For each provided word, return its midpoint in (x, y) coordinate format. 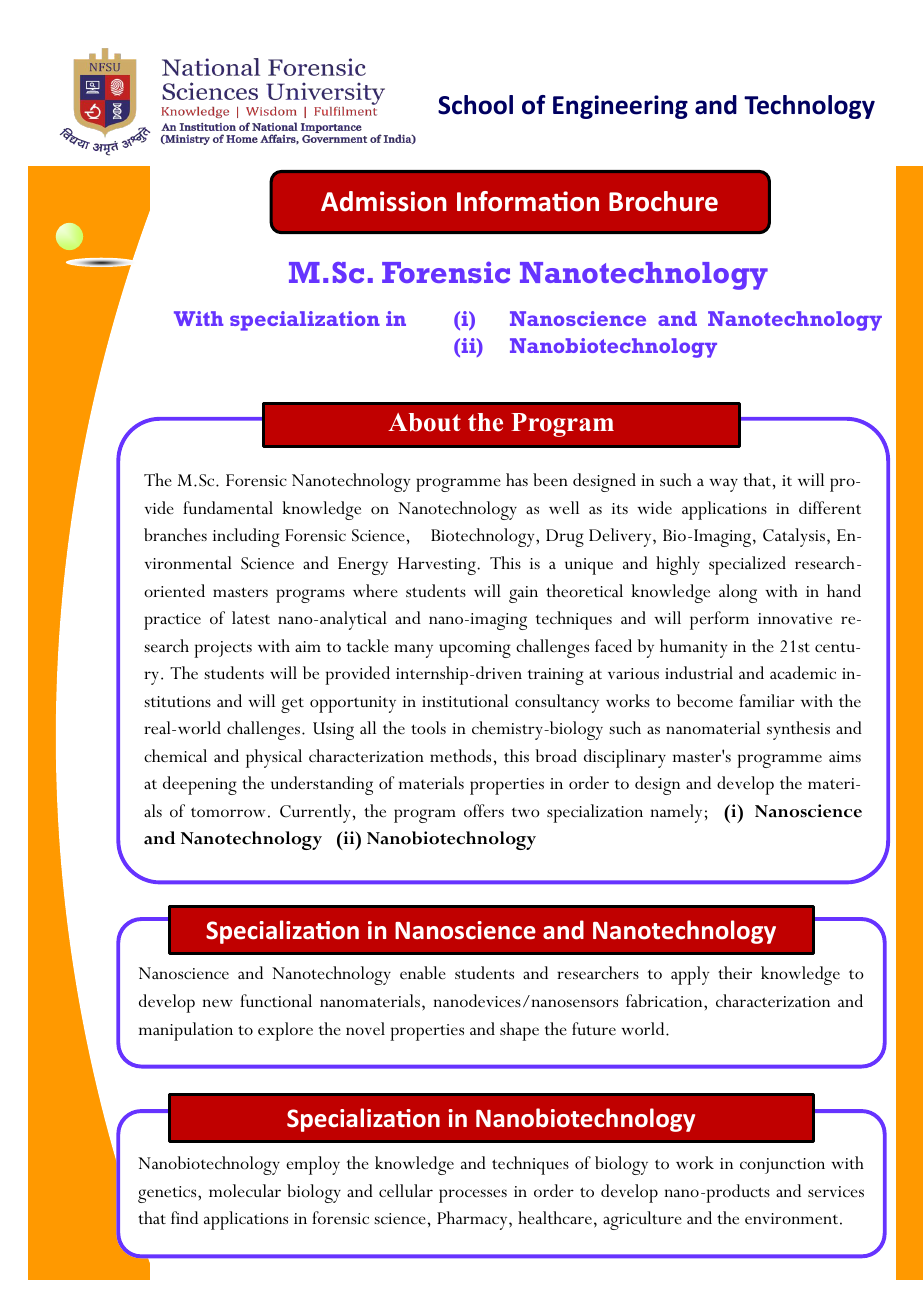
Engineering (620, 107)
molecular (245, 1191)
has (517, 479)
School (475, 105)
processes (473, 1196)
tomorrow (228, 812)
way (723, 485)
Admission (384, 201)
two (526, 813)
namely (676, 813)
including (246, 537)
